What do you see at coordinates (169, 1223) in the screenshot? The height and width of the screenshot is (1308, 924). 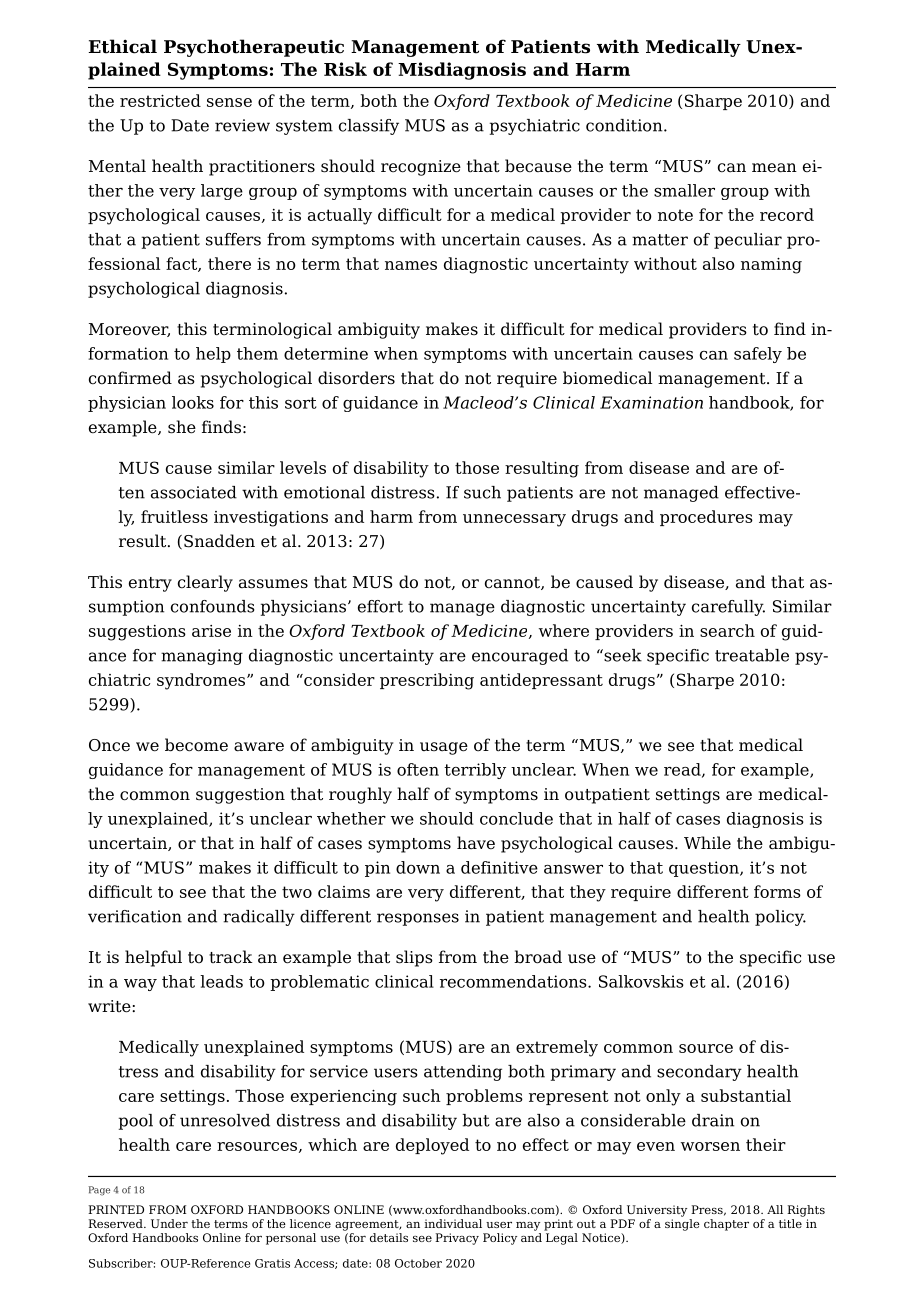 I see `Under` at bounding box center [169, 1223].
